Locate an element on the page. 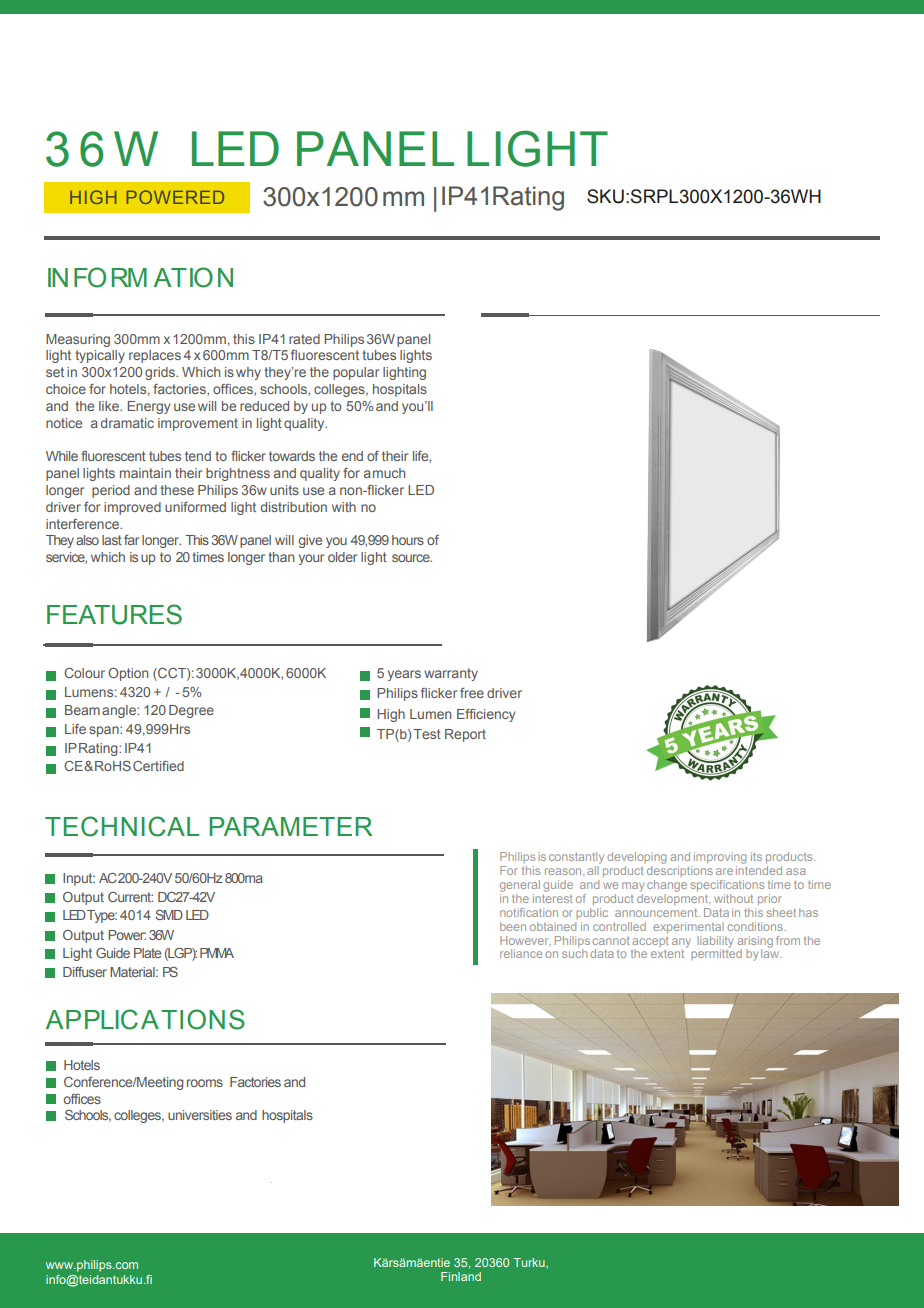 Image resolution: width=924 pixels, height=1308 pixels. are is located at coordinates (724, 871).
